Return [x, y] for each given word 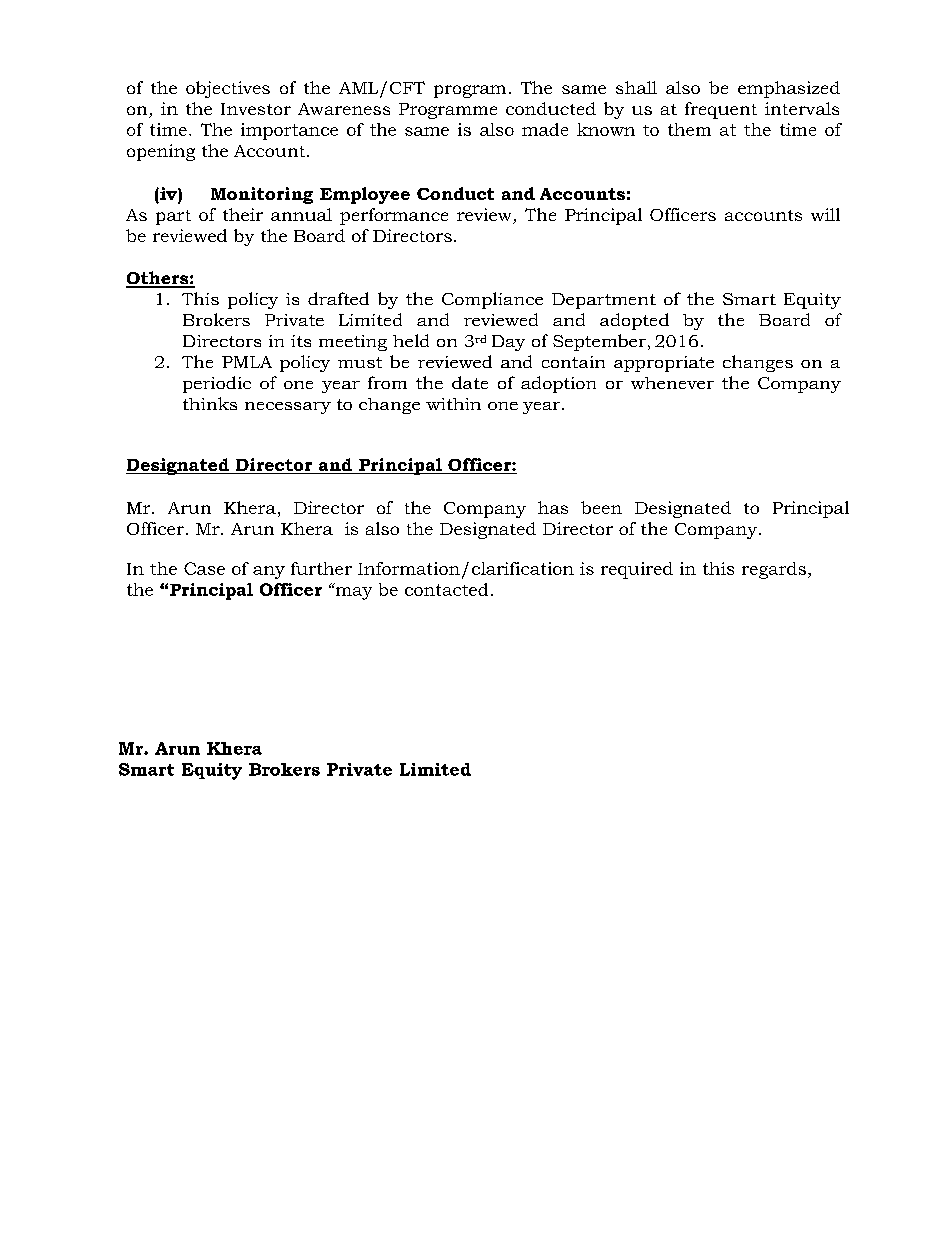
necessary [288, 408]
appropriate [664, 364]
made [545, 129]
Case [204, 568]
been [601, 507]
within [453, 404]
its [301, 341]
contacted [446, 589]
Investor [256, 109]
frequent [721, 110]
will [825, 214]
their [243, 214]
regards [774, 570]
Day [508, 343]
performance [394, 216]
